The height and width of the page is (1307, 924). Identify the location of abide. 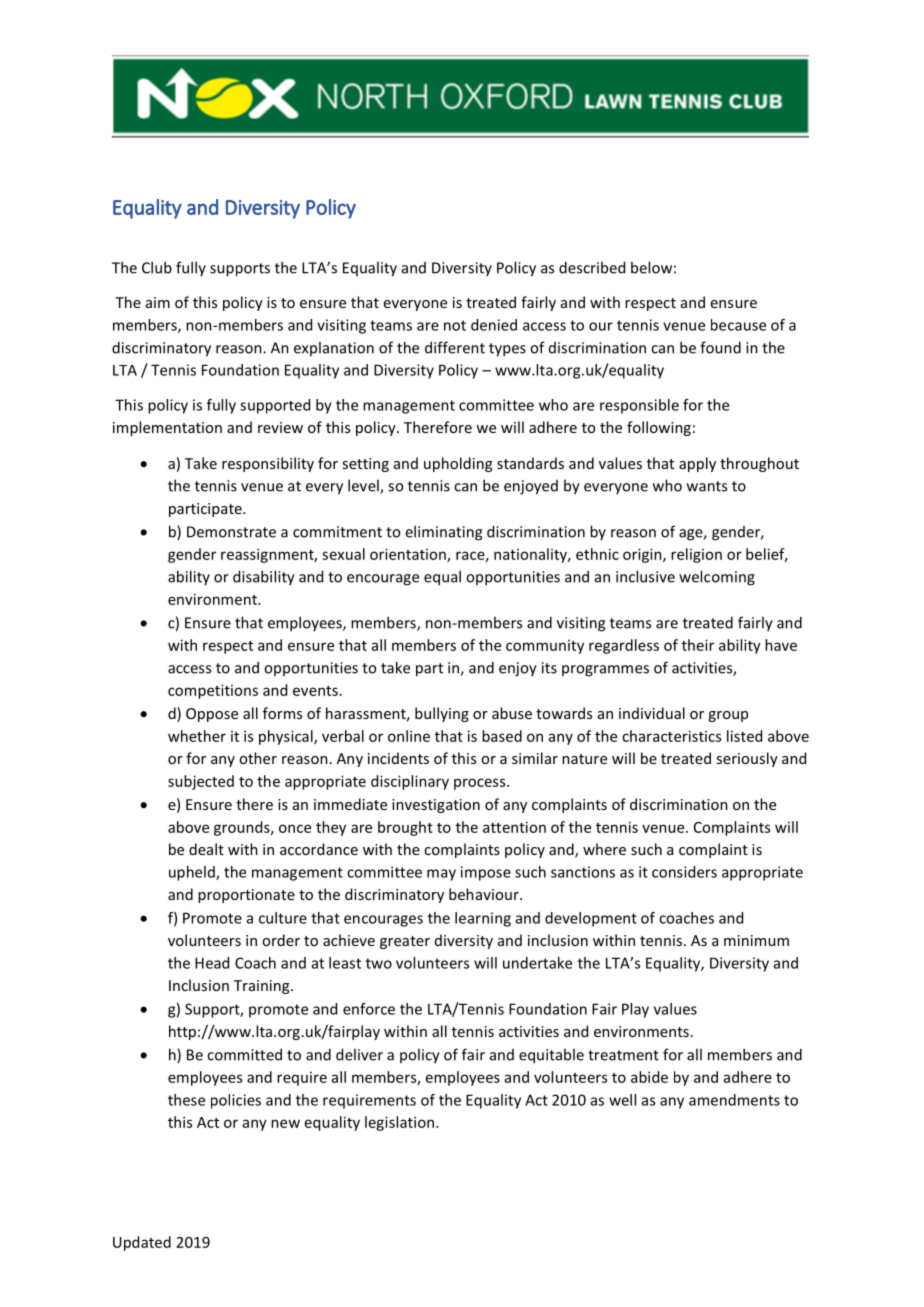
(649, 1077).
